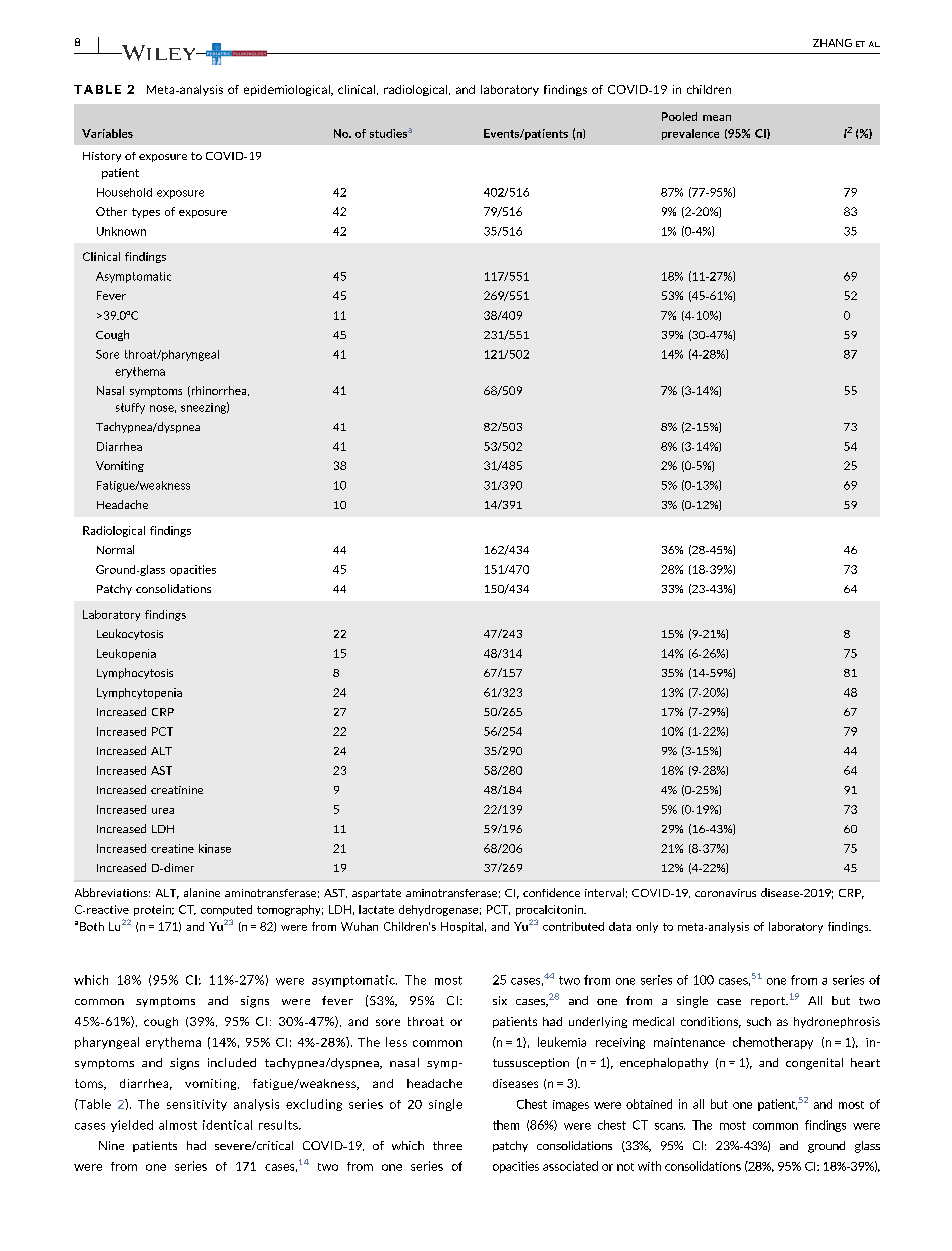 This document has height=1251, width=952. Describe the element at coordinates (832, 43) in the document. I see `ZHANG` at that location.
